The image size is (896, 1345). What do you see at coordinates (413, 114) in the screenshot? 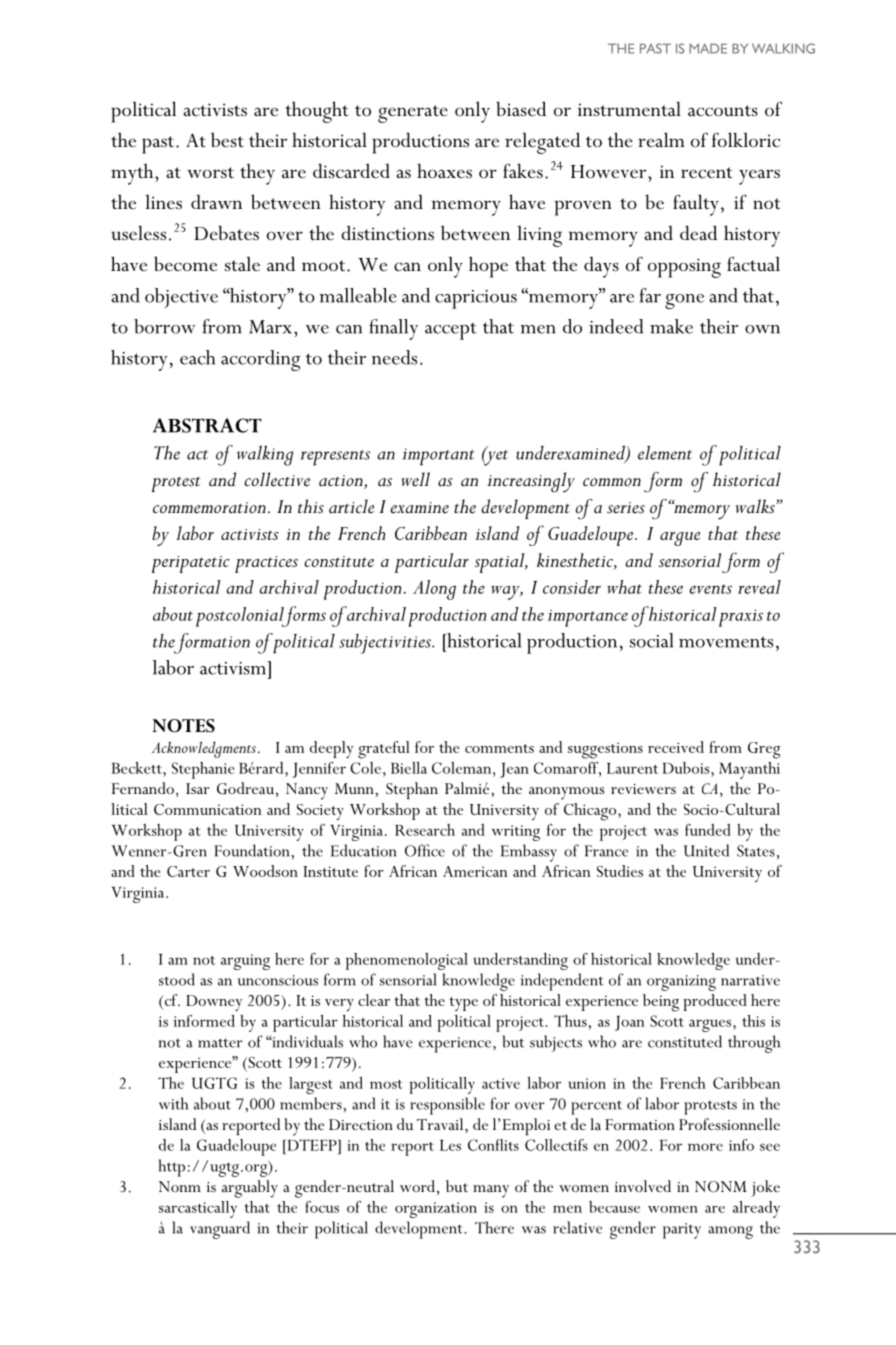
I see `generate` at bounding box center [413, 114].
